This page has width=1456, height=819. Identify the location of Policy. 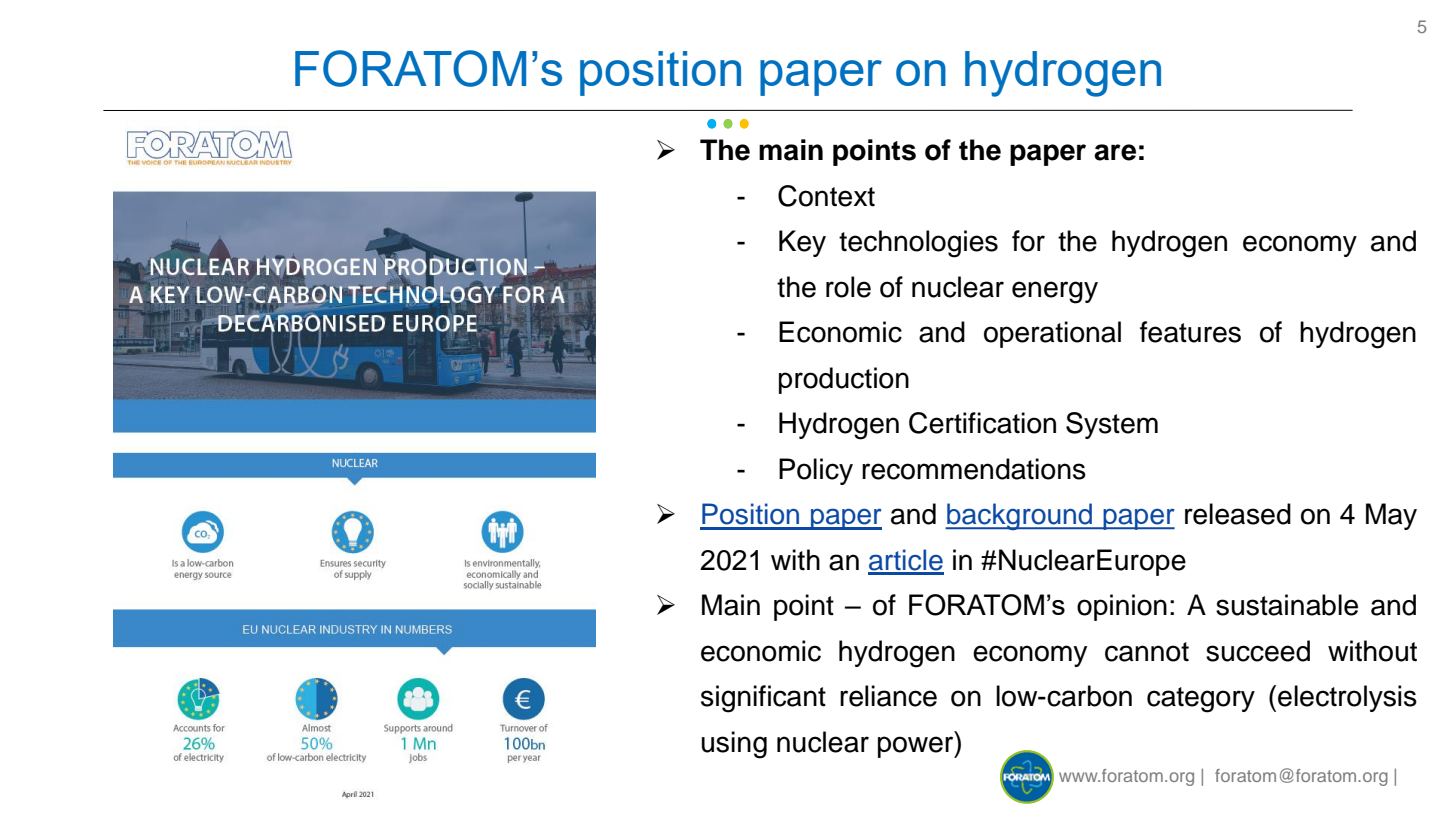
(816, 471).
